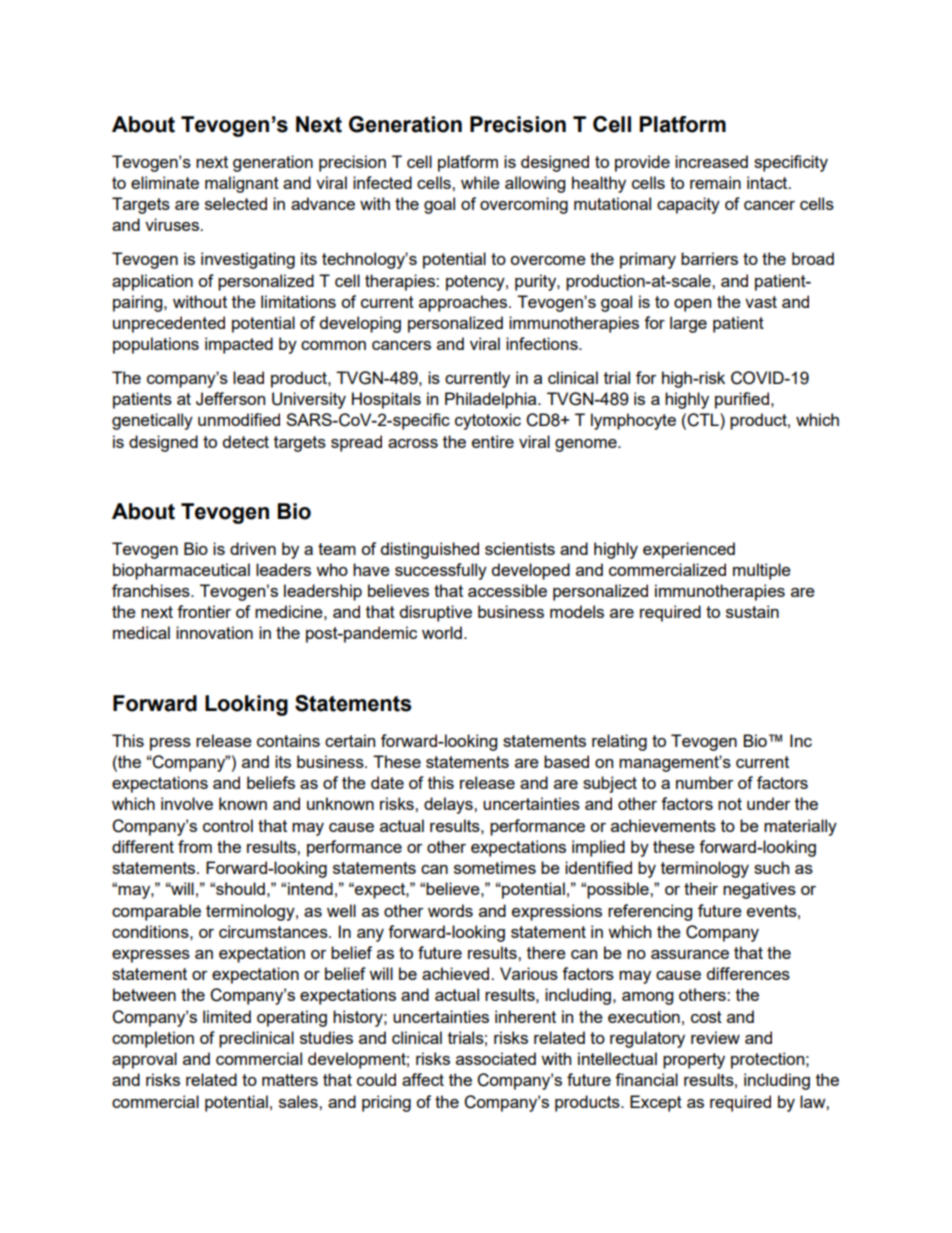 The height and width of the page is (1233, 952). I want to click on detect, so click(246, 441).
